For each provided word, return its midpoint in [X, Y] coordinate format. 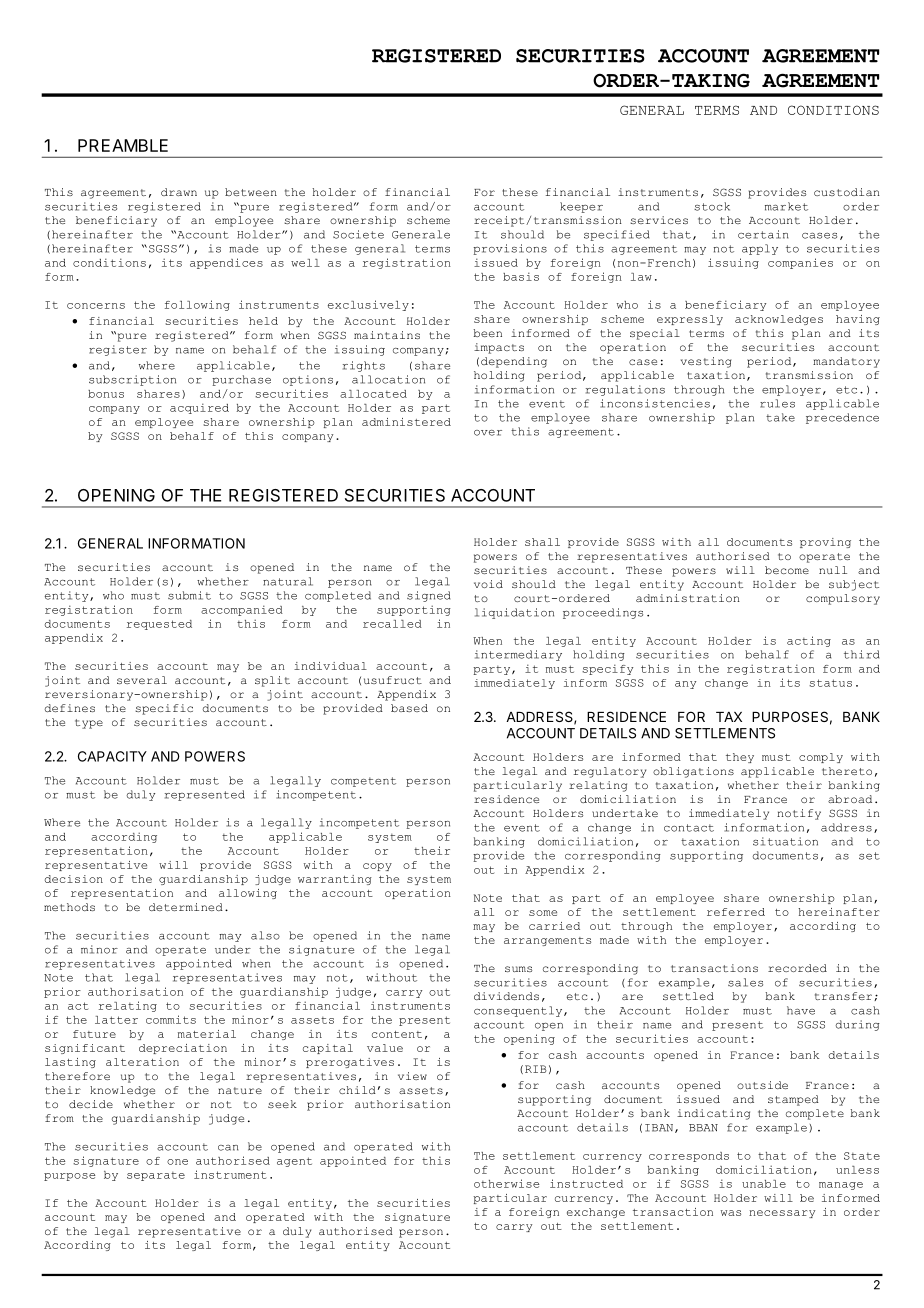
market [786, 206]
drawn [179, 192]
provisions [510, 249]
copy [377, 867]
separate [156, 1176]
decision [74, 879]
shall [542, 542]
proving [825, 543]
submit [189, 595]
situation [785, 841]
